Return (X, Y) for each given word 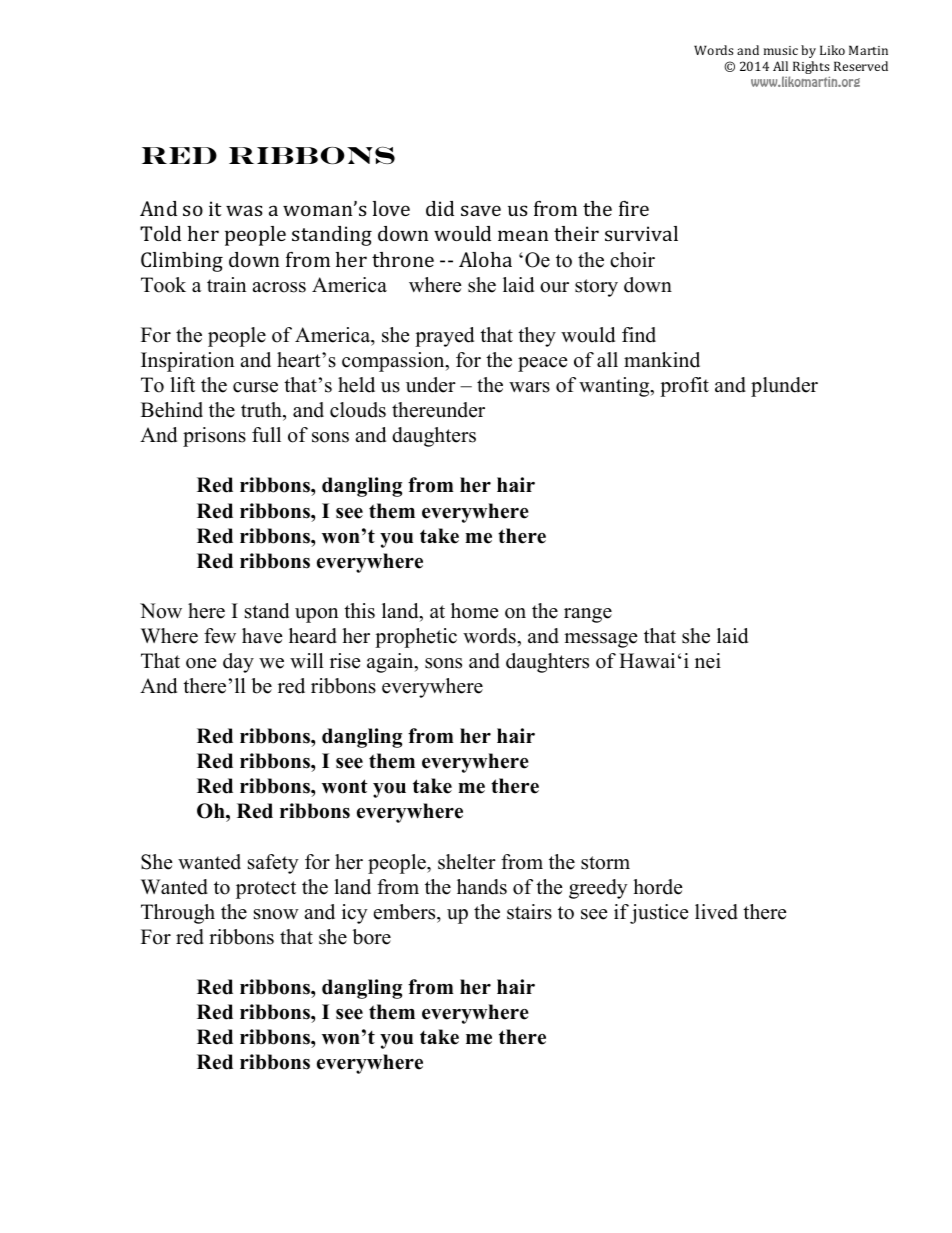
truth (262, 410)
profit (684, 387)
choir (632, 260)
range (588, 615)
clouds (358, 410)
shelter (467, 862)
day (238, 663)
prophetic (416, 638)
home (475, 611)
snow (276, 914)
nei (708, 661)
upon (317, 615)
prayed (444, 337)
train (227, 284)
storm (605, 863)
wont (345, 786)
